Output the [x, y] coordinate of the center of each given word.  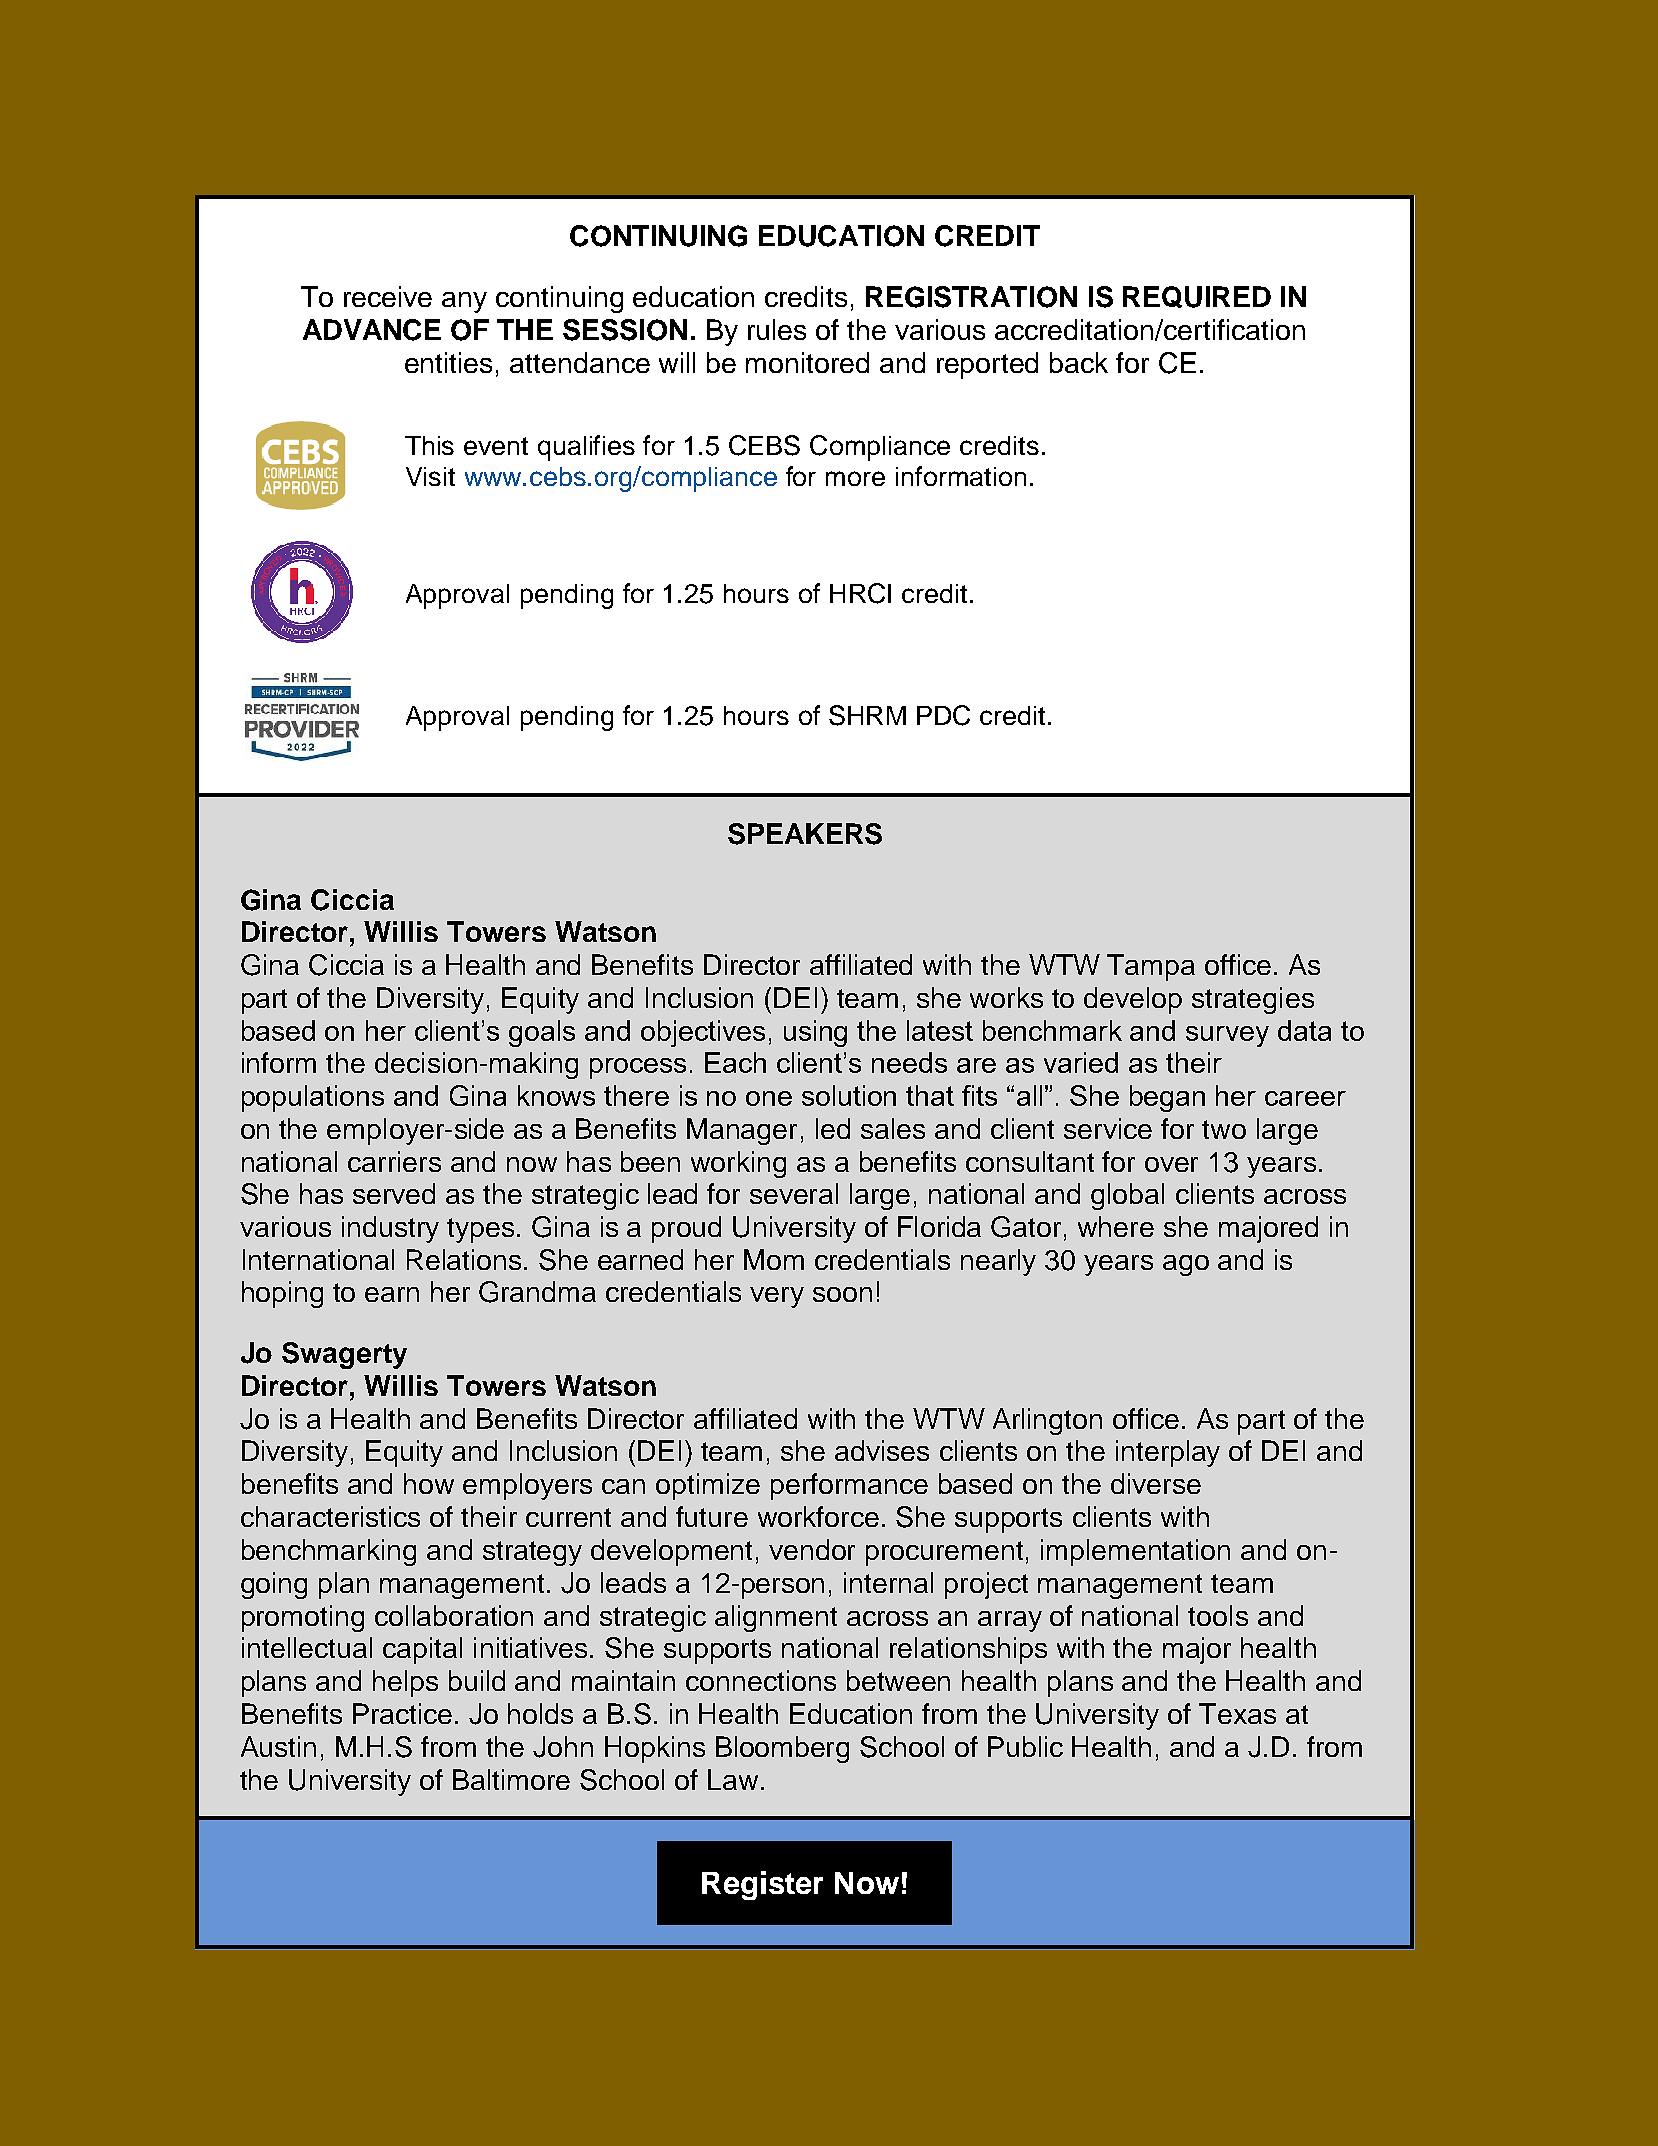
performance [849, 1486]
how [429, 1483]
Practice [402, 1713]
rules [777, 329]
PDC [943, 715]
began [1167, 1098]
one [769, 1098]
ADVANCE [372, 330]
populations [313, 1098]
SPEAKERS [805, 834]
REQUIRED [1197, 297]
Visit [430, 476]
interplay [1168, 1453]
